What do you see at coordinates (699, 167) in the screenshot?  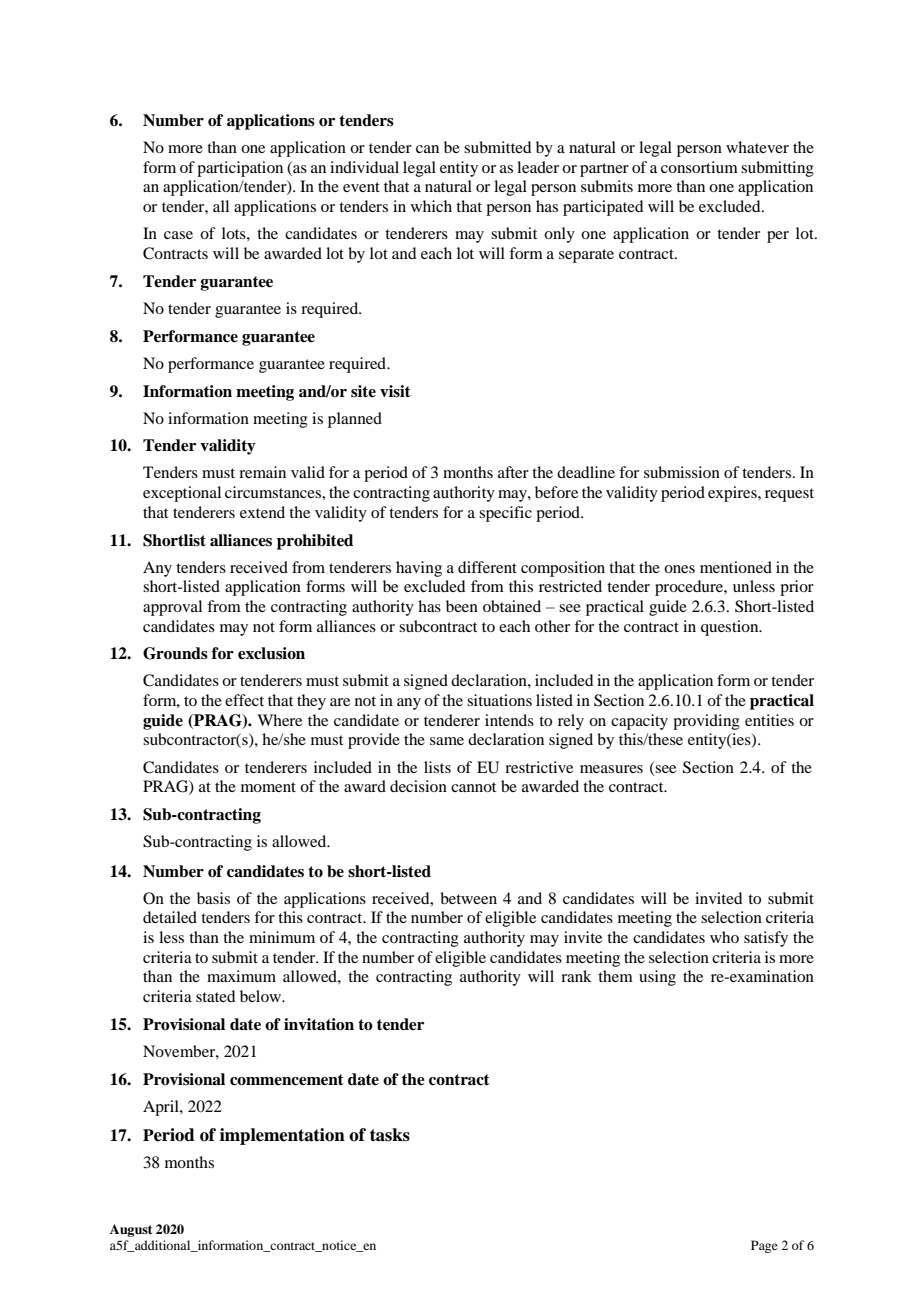 I see `consortium` at bounding box center [699, 167].
